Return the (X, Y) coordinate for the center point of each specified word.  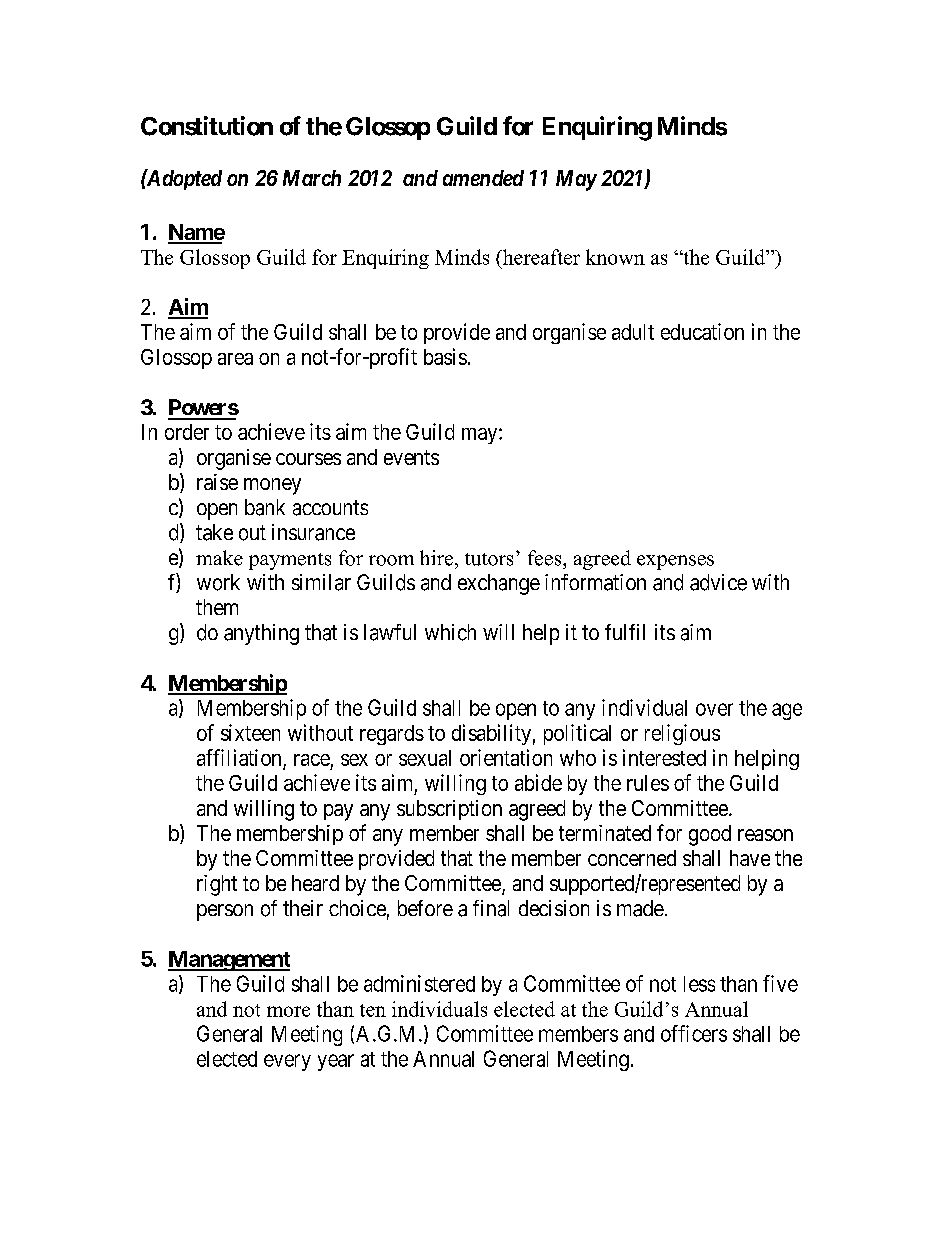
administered (419, 983)
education (702, 331)
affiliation (239, 757)
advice (718, 582)
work (218, 582)
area (235, 359)
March (312, 178)
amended (483, 178)
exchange (499, 584)
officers (694, 1033)
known (615, 257)
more (288, 1011)
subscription (449, 810)
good (710, 835)
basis (445, 356)
